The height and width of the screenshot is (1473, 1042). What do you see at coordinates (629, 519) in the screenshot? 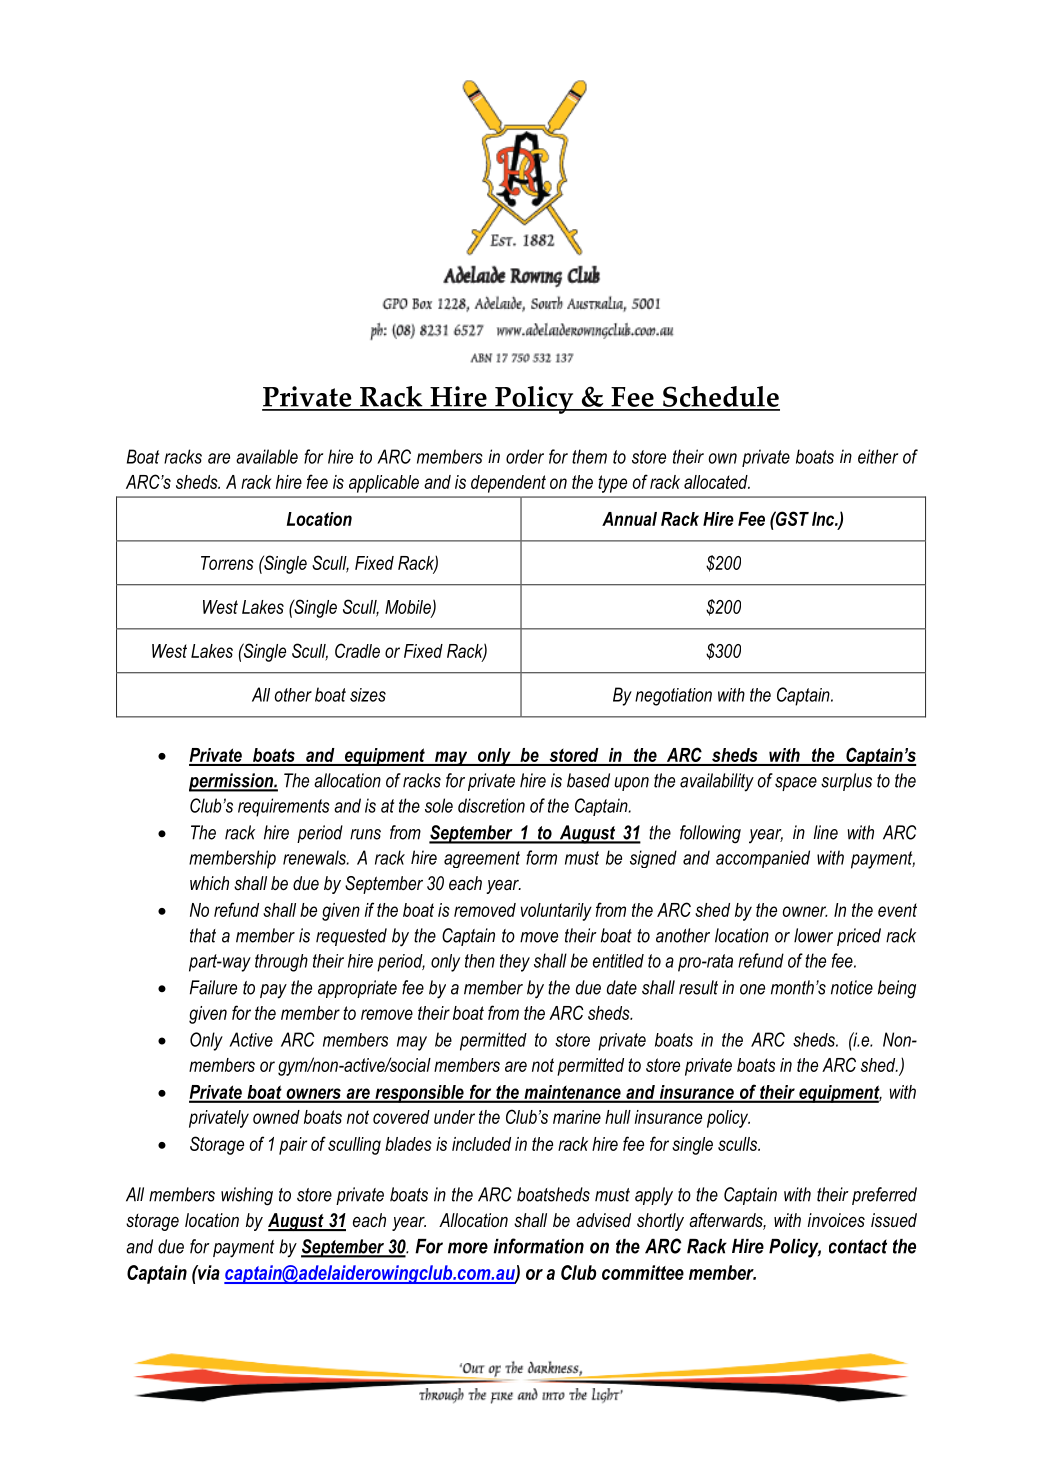
I see `Annual` at bounding box center [629, 519].
